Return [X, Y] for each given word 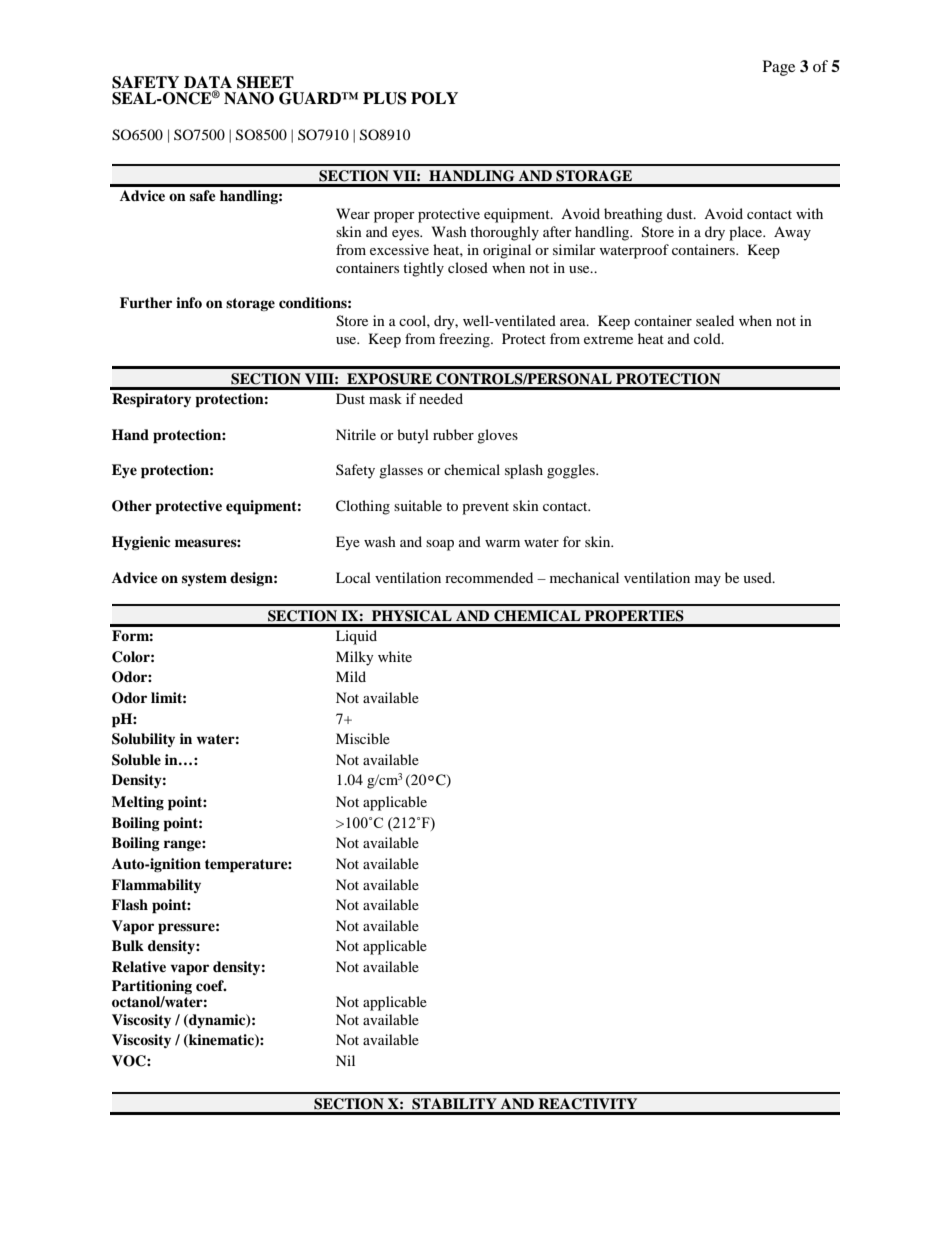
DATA [208, 83]
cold [708, 338]
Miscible [363, 738]
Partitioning [152, 988]
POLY [434, 98]
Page [779, 68]
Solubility [143, 740]
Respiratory [151, 400]
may [708, 581]
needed [441, 398]
